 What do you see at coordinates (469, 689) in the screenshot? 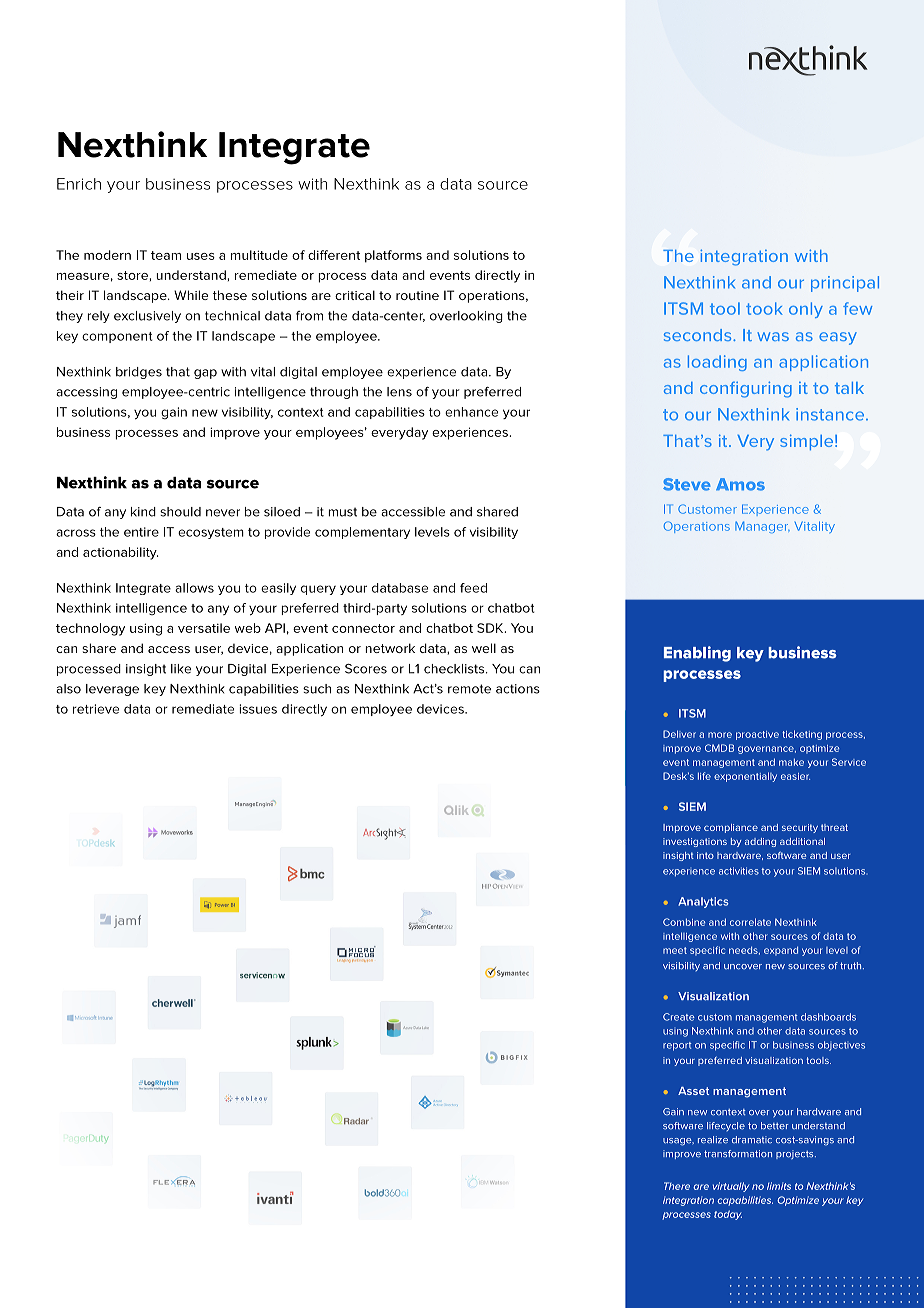
I see `remote` at bounding box center [469, 689].
